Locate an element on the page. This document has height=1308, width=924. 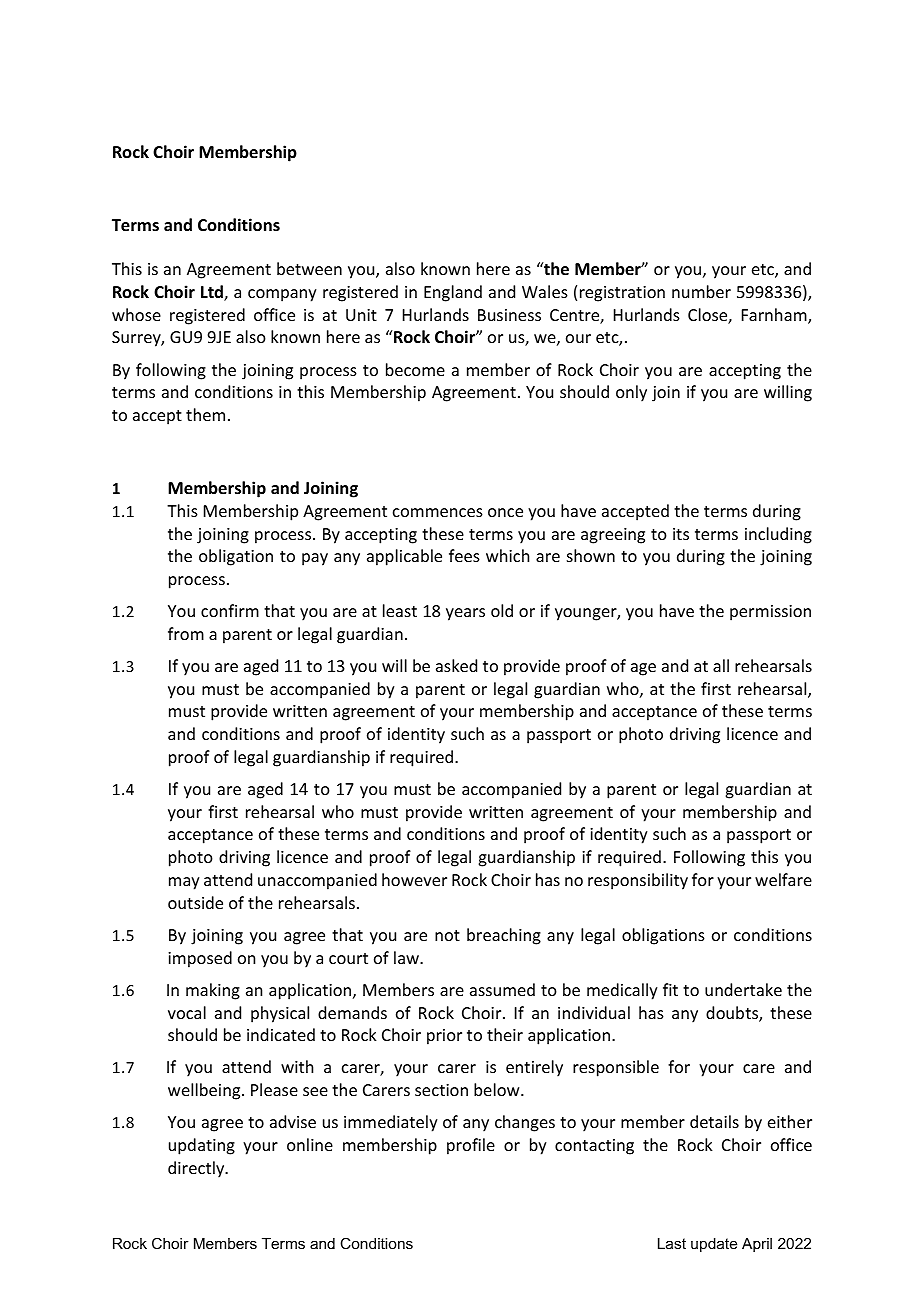
years is located at coordinates (465, 614).
